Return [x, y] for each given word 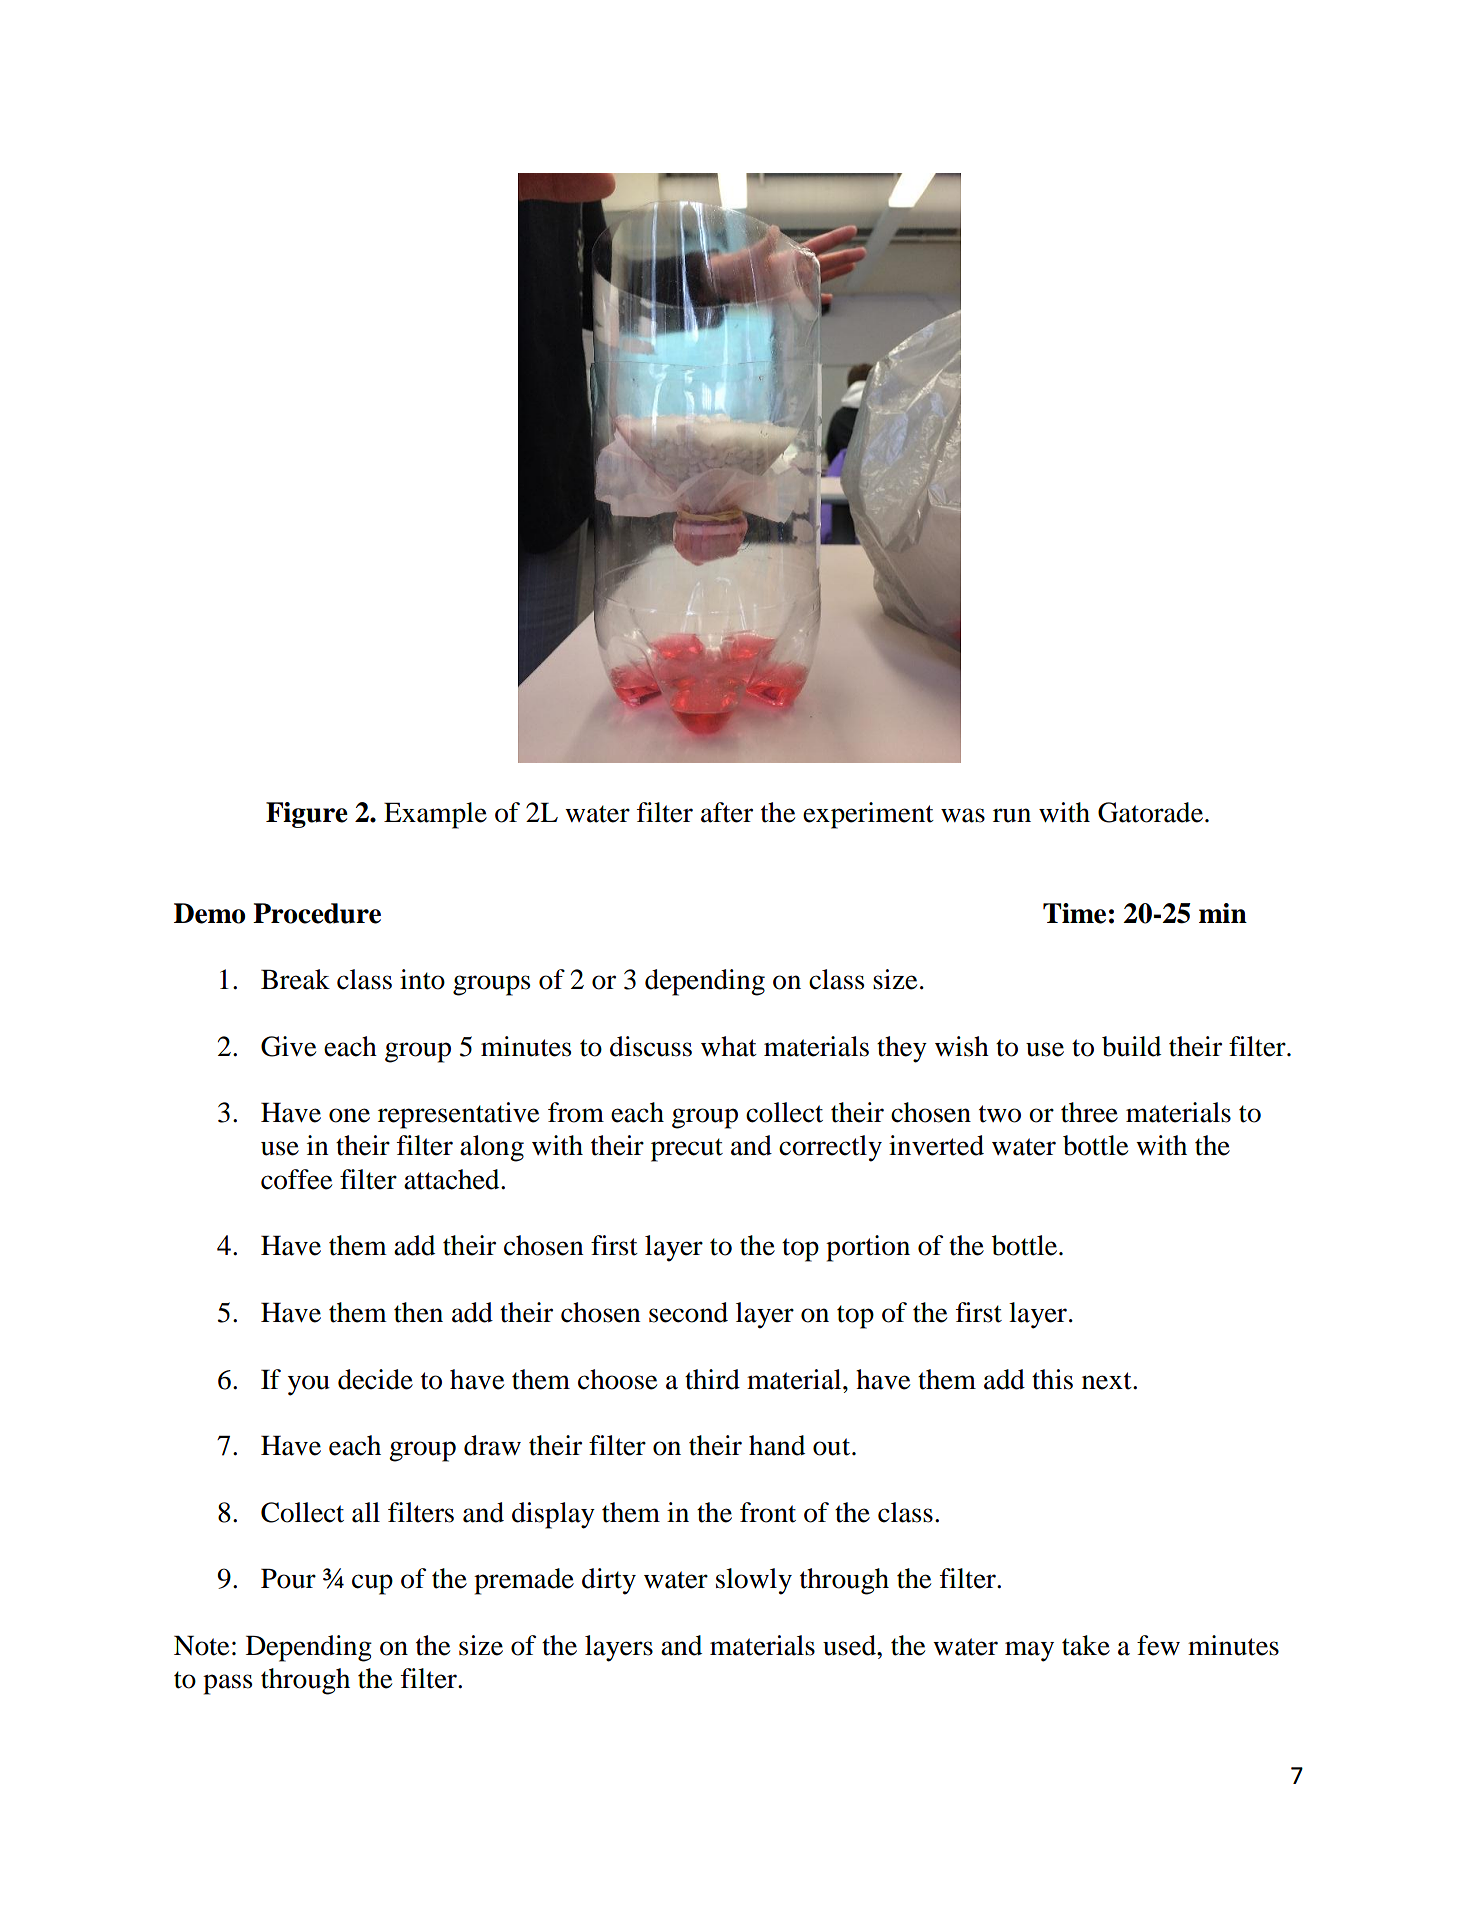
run [1012, 815]
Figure [307, 815]
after [727, 812]
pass [227, 1684]
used [850, 1645]
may [1029, 1651]
